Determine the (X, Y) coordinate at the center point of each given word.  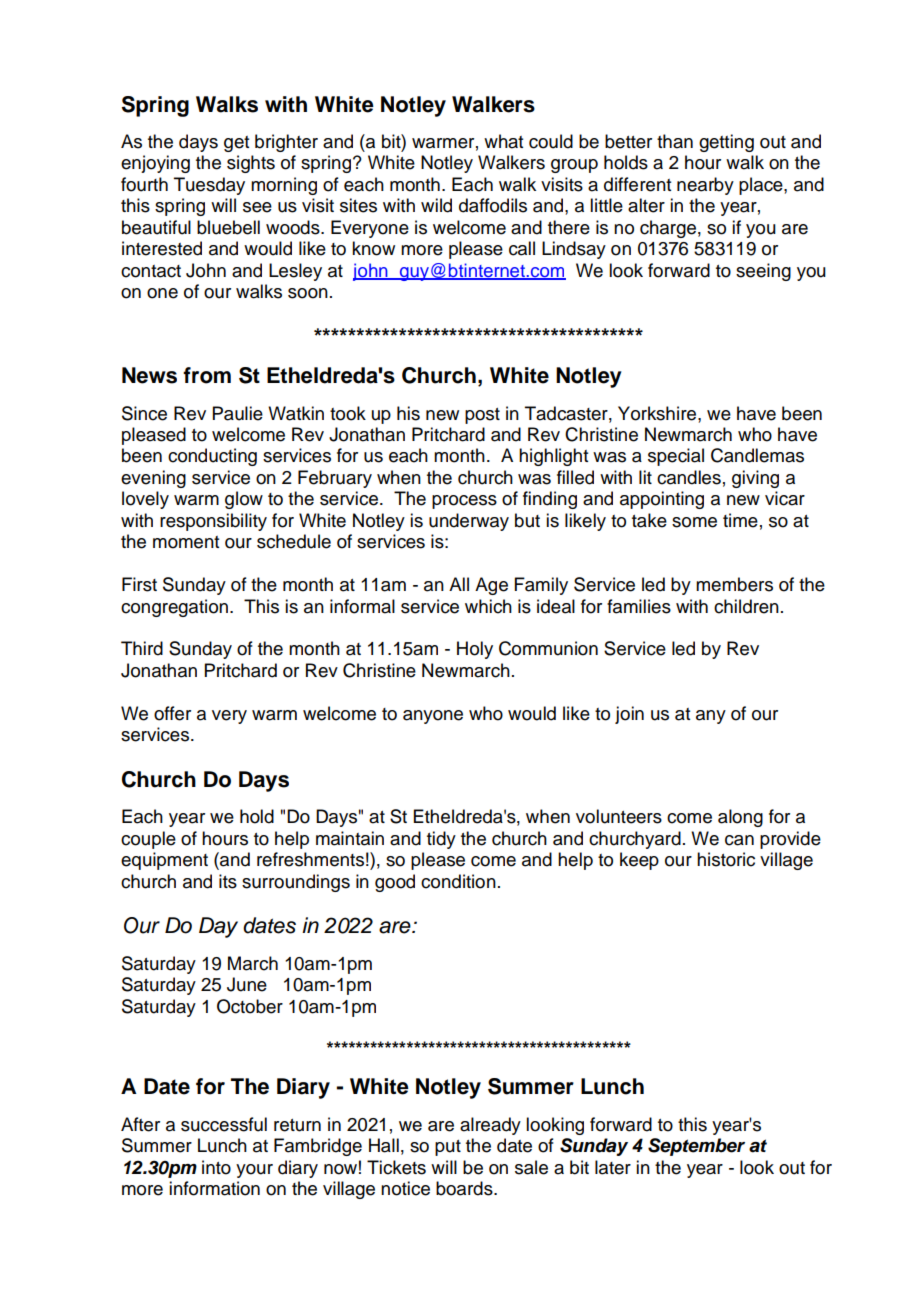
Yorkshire (658, 413)
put (448, 1148)
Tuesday (209, 186)
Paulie (238, 413)
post (482, 416)
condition (458, 881)
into (216, 1167)
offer (172, 713)
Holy (475, 650)
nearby (705, 186)
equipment (164, 861)
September (696, 1147)
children (746, 606)
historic (726, 859)
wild (436, 205)
